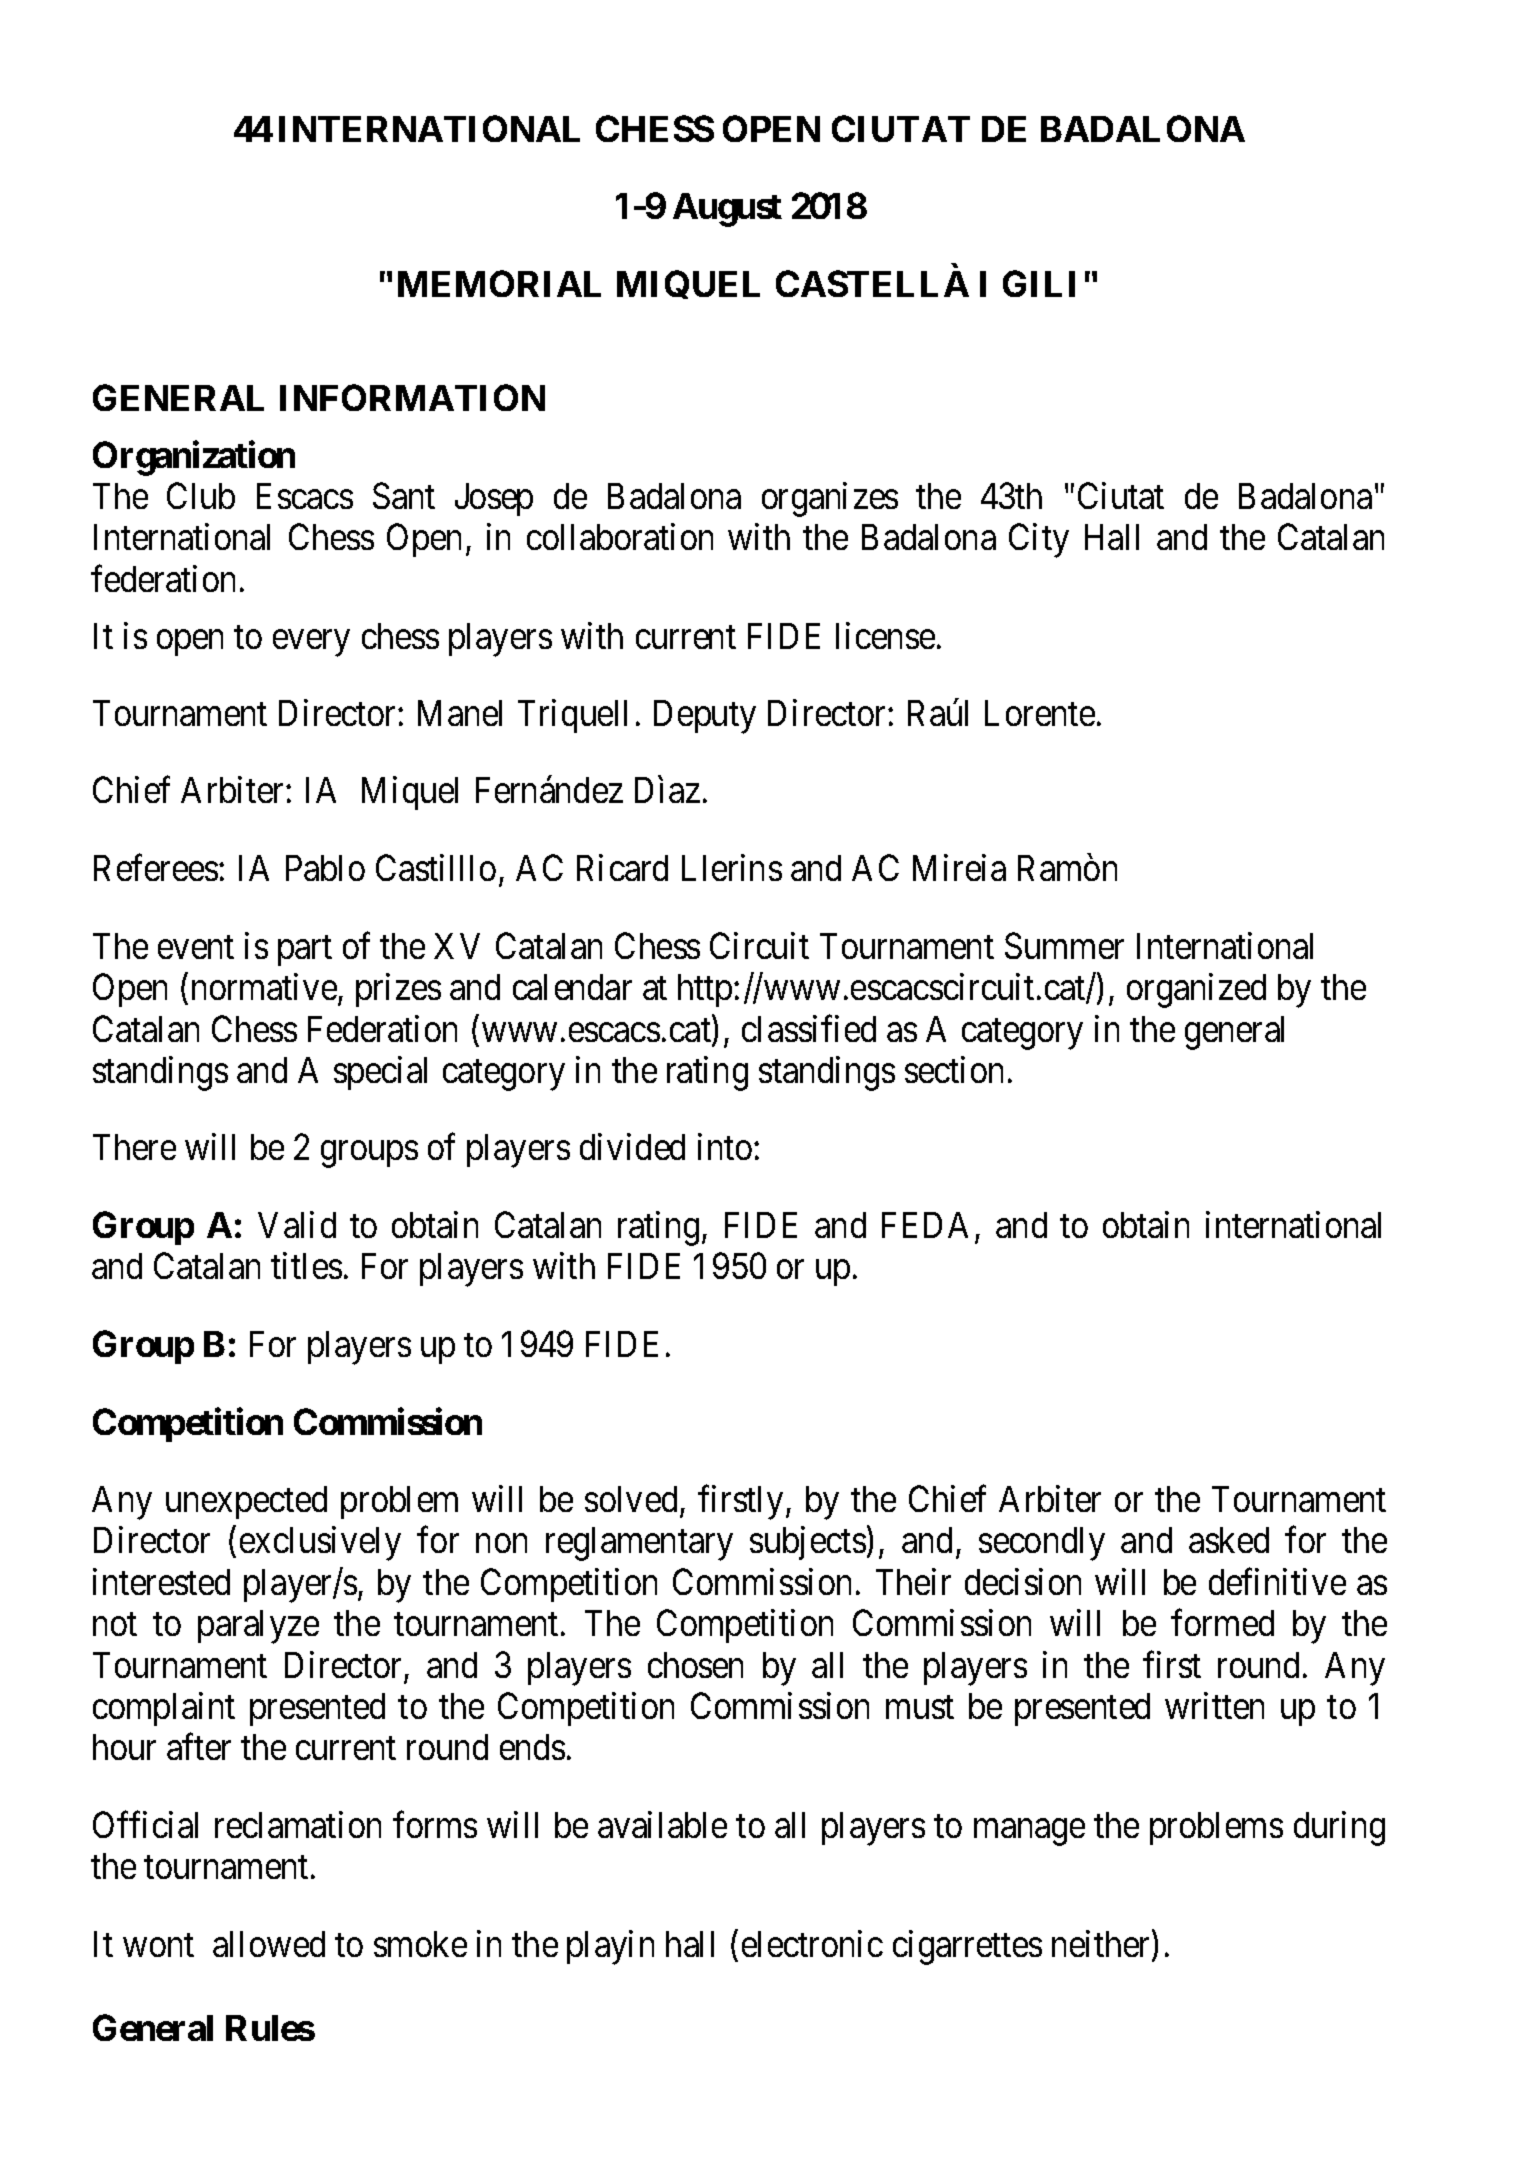 The image size is (1532, 2168). Describe the element at coordinates (311, 643) in the screenshot. I see `every` at that location.
